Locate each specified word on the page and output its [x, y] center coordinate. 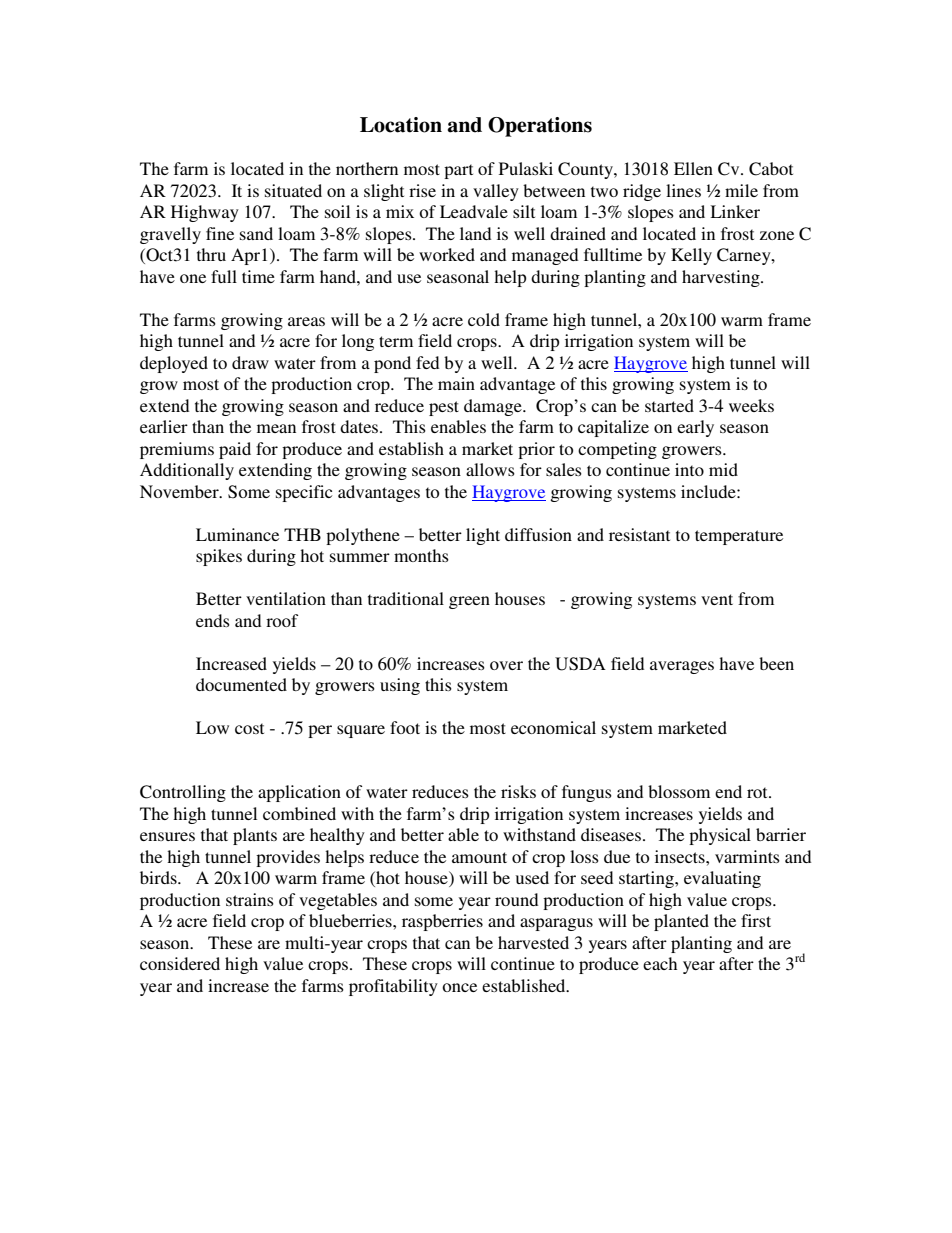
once [459, 987]
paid [235, 450]
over [506, 665]
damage [494, 407]
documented [241, 684]
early [695, 428]
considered [180, 963]
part [458, 171]
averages [682, 667]
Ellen [693, 168]
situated [293, 190]
